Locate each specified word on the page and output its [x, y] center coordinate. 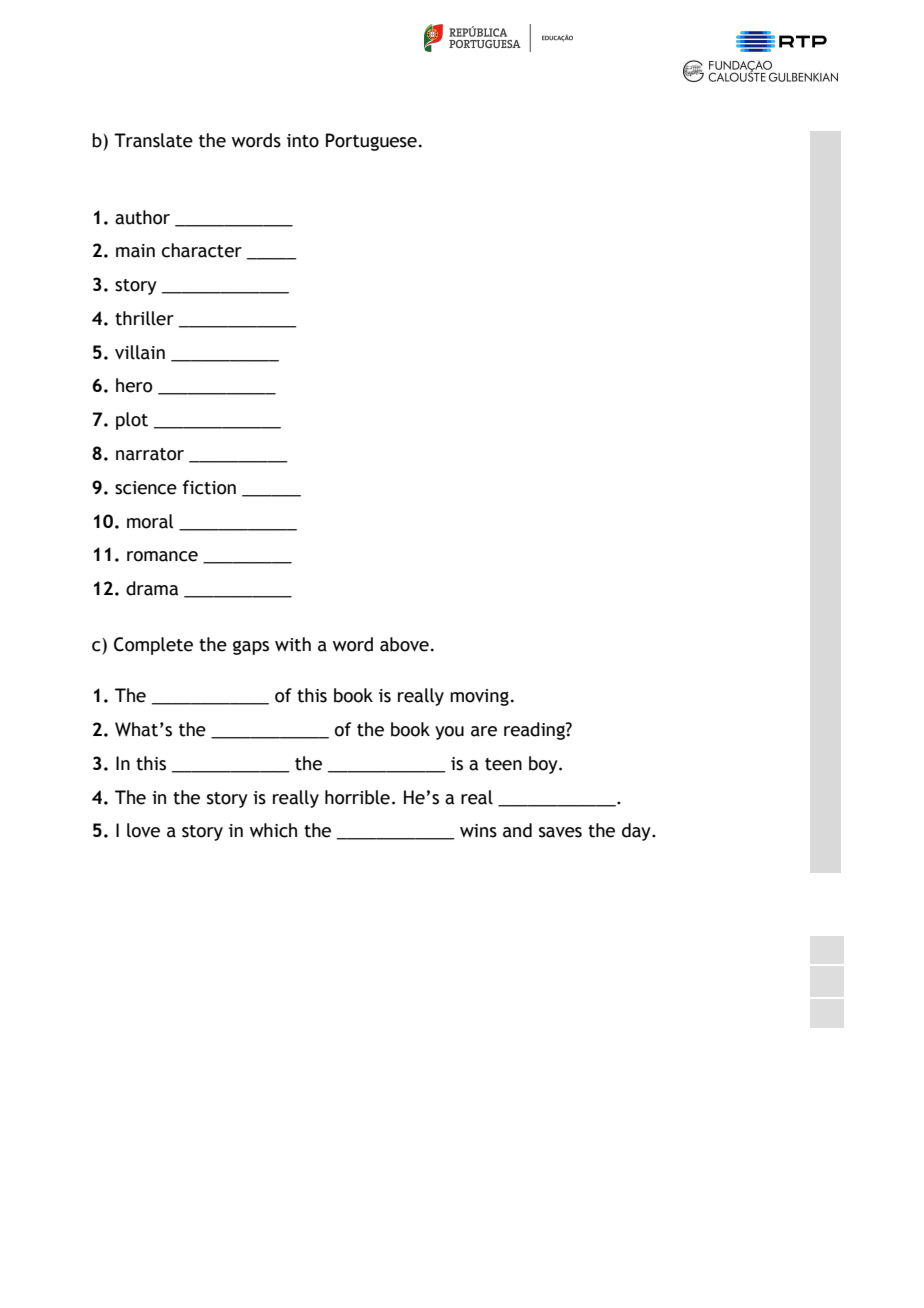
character [202, 250]
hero [134, 385]
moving [479, 697]
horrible [357, 797]
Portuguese [371, 142]
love [143, 830]
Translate [153, 140]
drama [152, 588]
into [303, 141]
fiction [209, 487]
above [404, 644]
